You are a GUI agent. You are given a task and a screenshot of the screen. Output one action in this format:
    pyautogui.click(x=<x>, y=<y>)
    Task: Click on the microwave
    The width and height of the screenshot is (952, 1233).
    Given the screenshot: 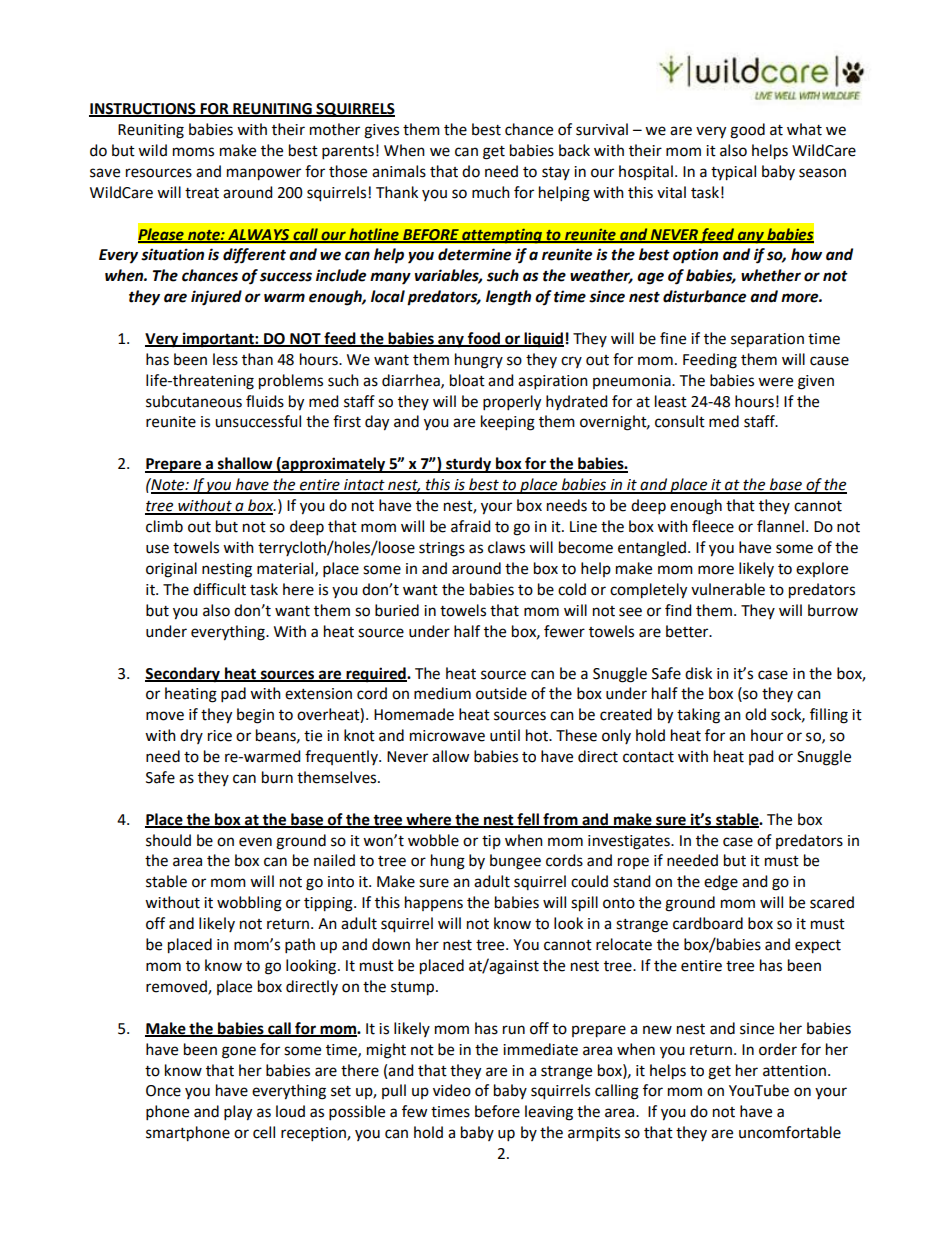 What is the action you would take?
    pyautogui.click(x=447, y=736)
